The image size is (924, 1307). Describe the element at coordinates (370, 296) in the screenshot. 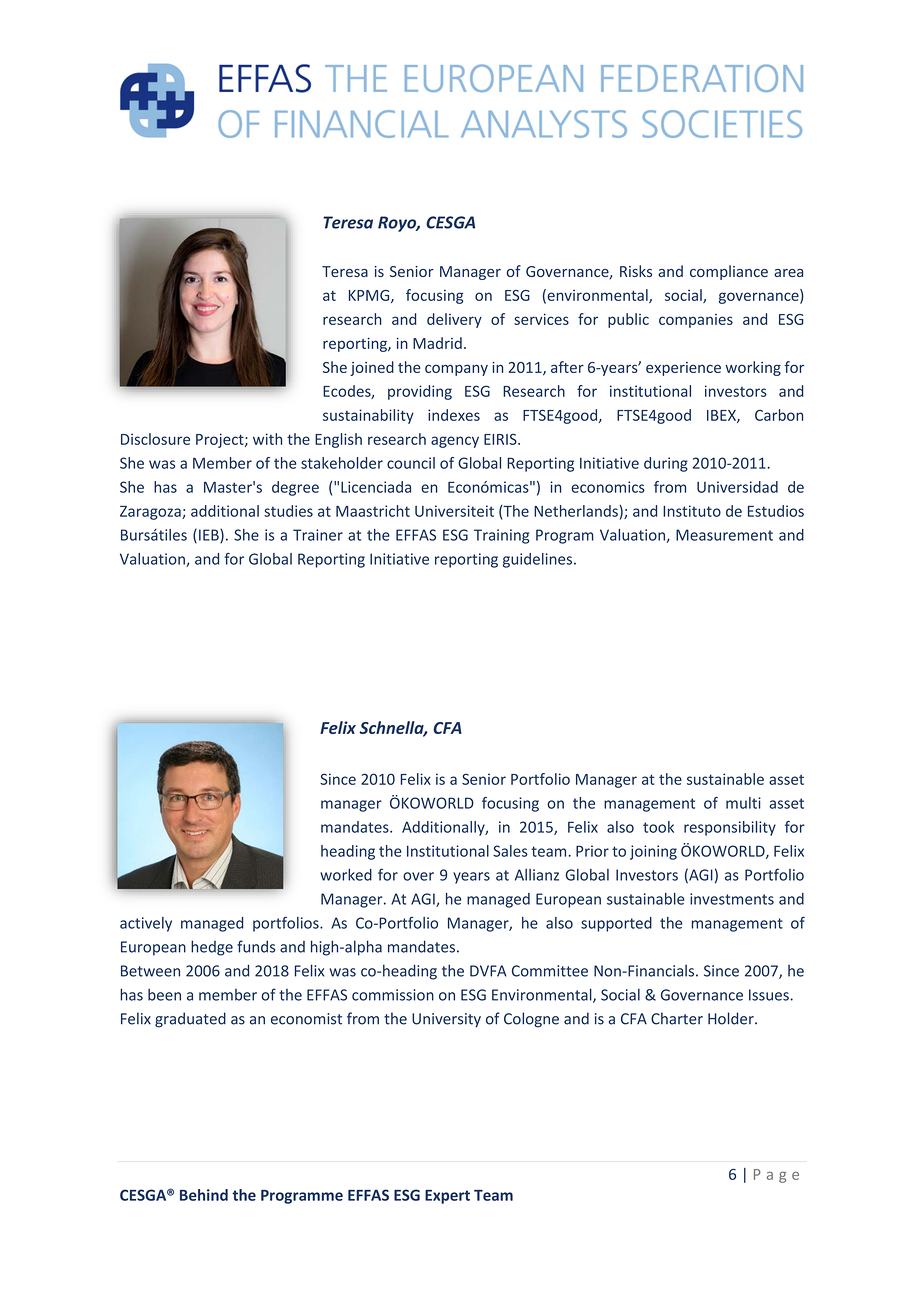

I see `KPMG` at that location.
